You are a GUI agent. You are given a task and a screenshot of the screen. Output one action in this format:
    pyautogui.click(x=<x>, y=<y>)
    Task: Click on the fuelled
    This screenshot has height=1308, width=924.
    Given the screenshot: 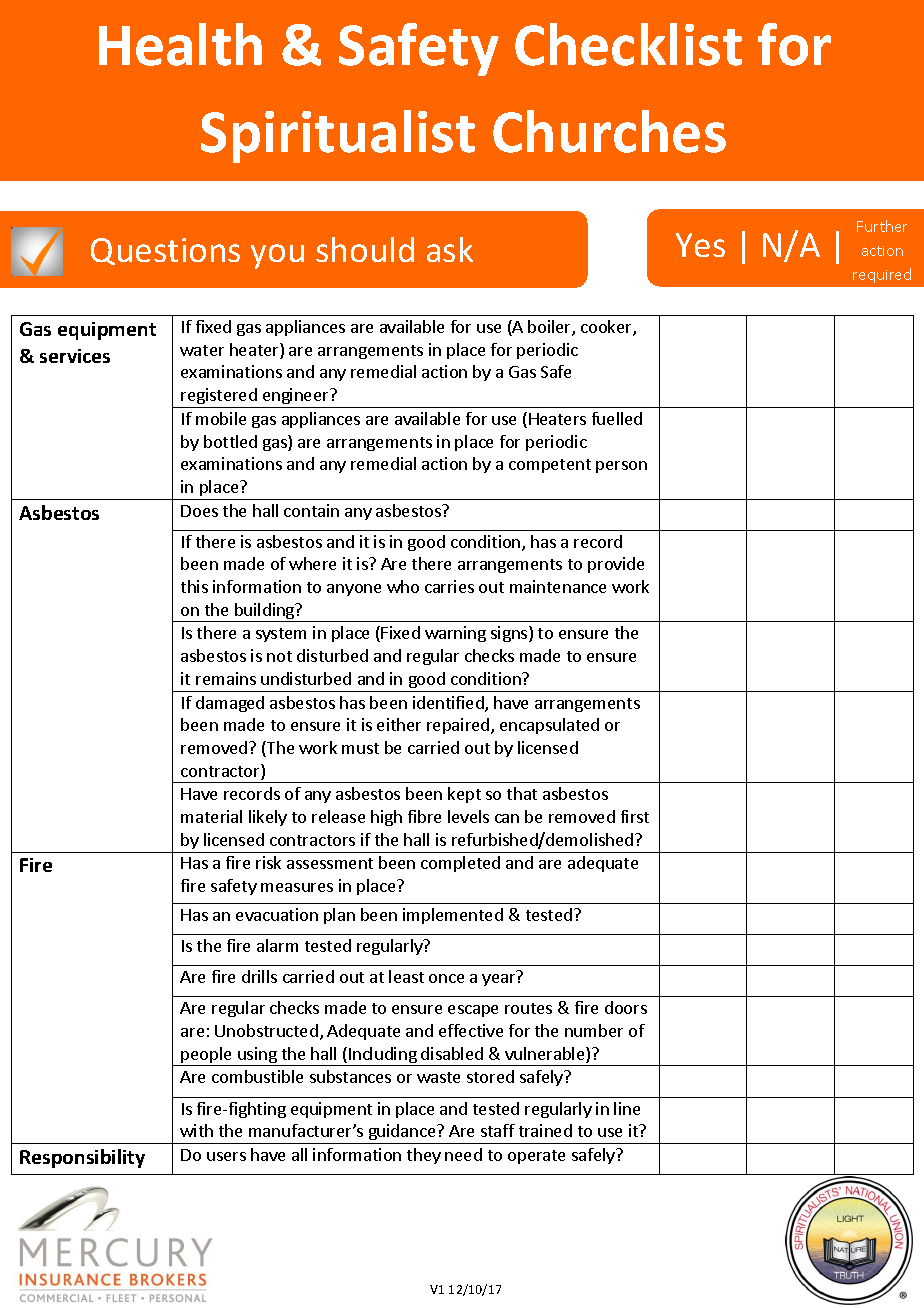 What is the action you would take?
    pyautogui.click(x=617, y=418)
